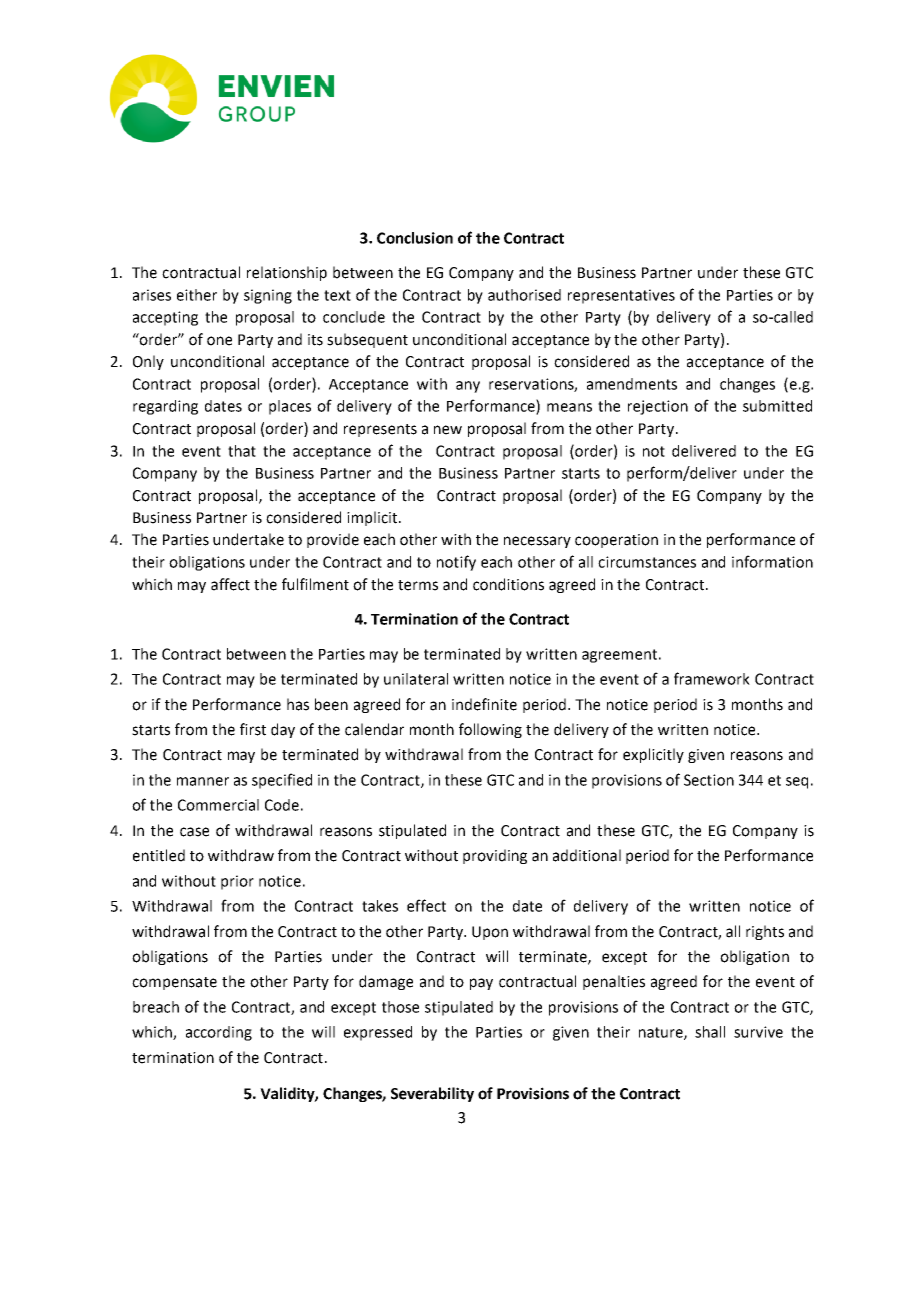 This image has height=1308, width=924. What do you see at coordinates (237, 882) in the image?
I see `prior` at bounding box center [237, 882].
